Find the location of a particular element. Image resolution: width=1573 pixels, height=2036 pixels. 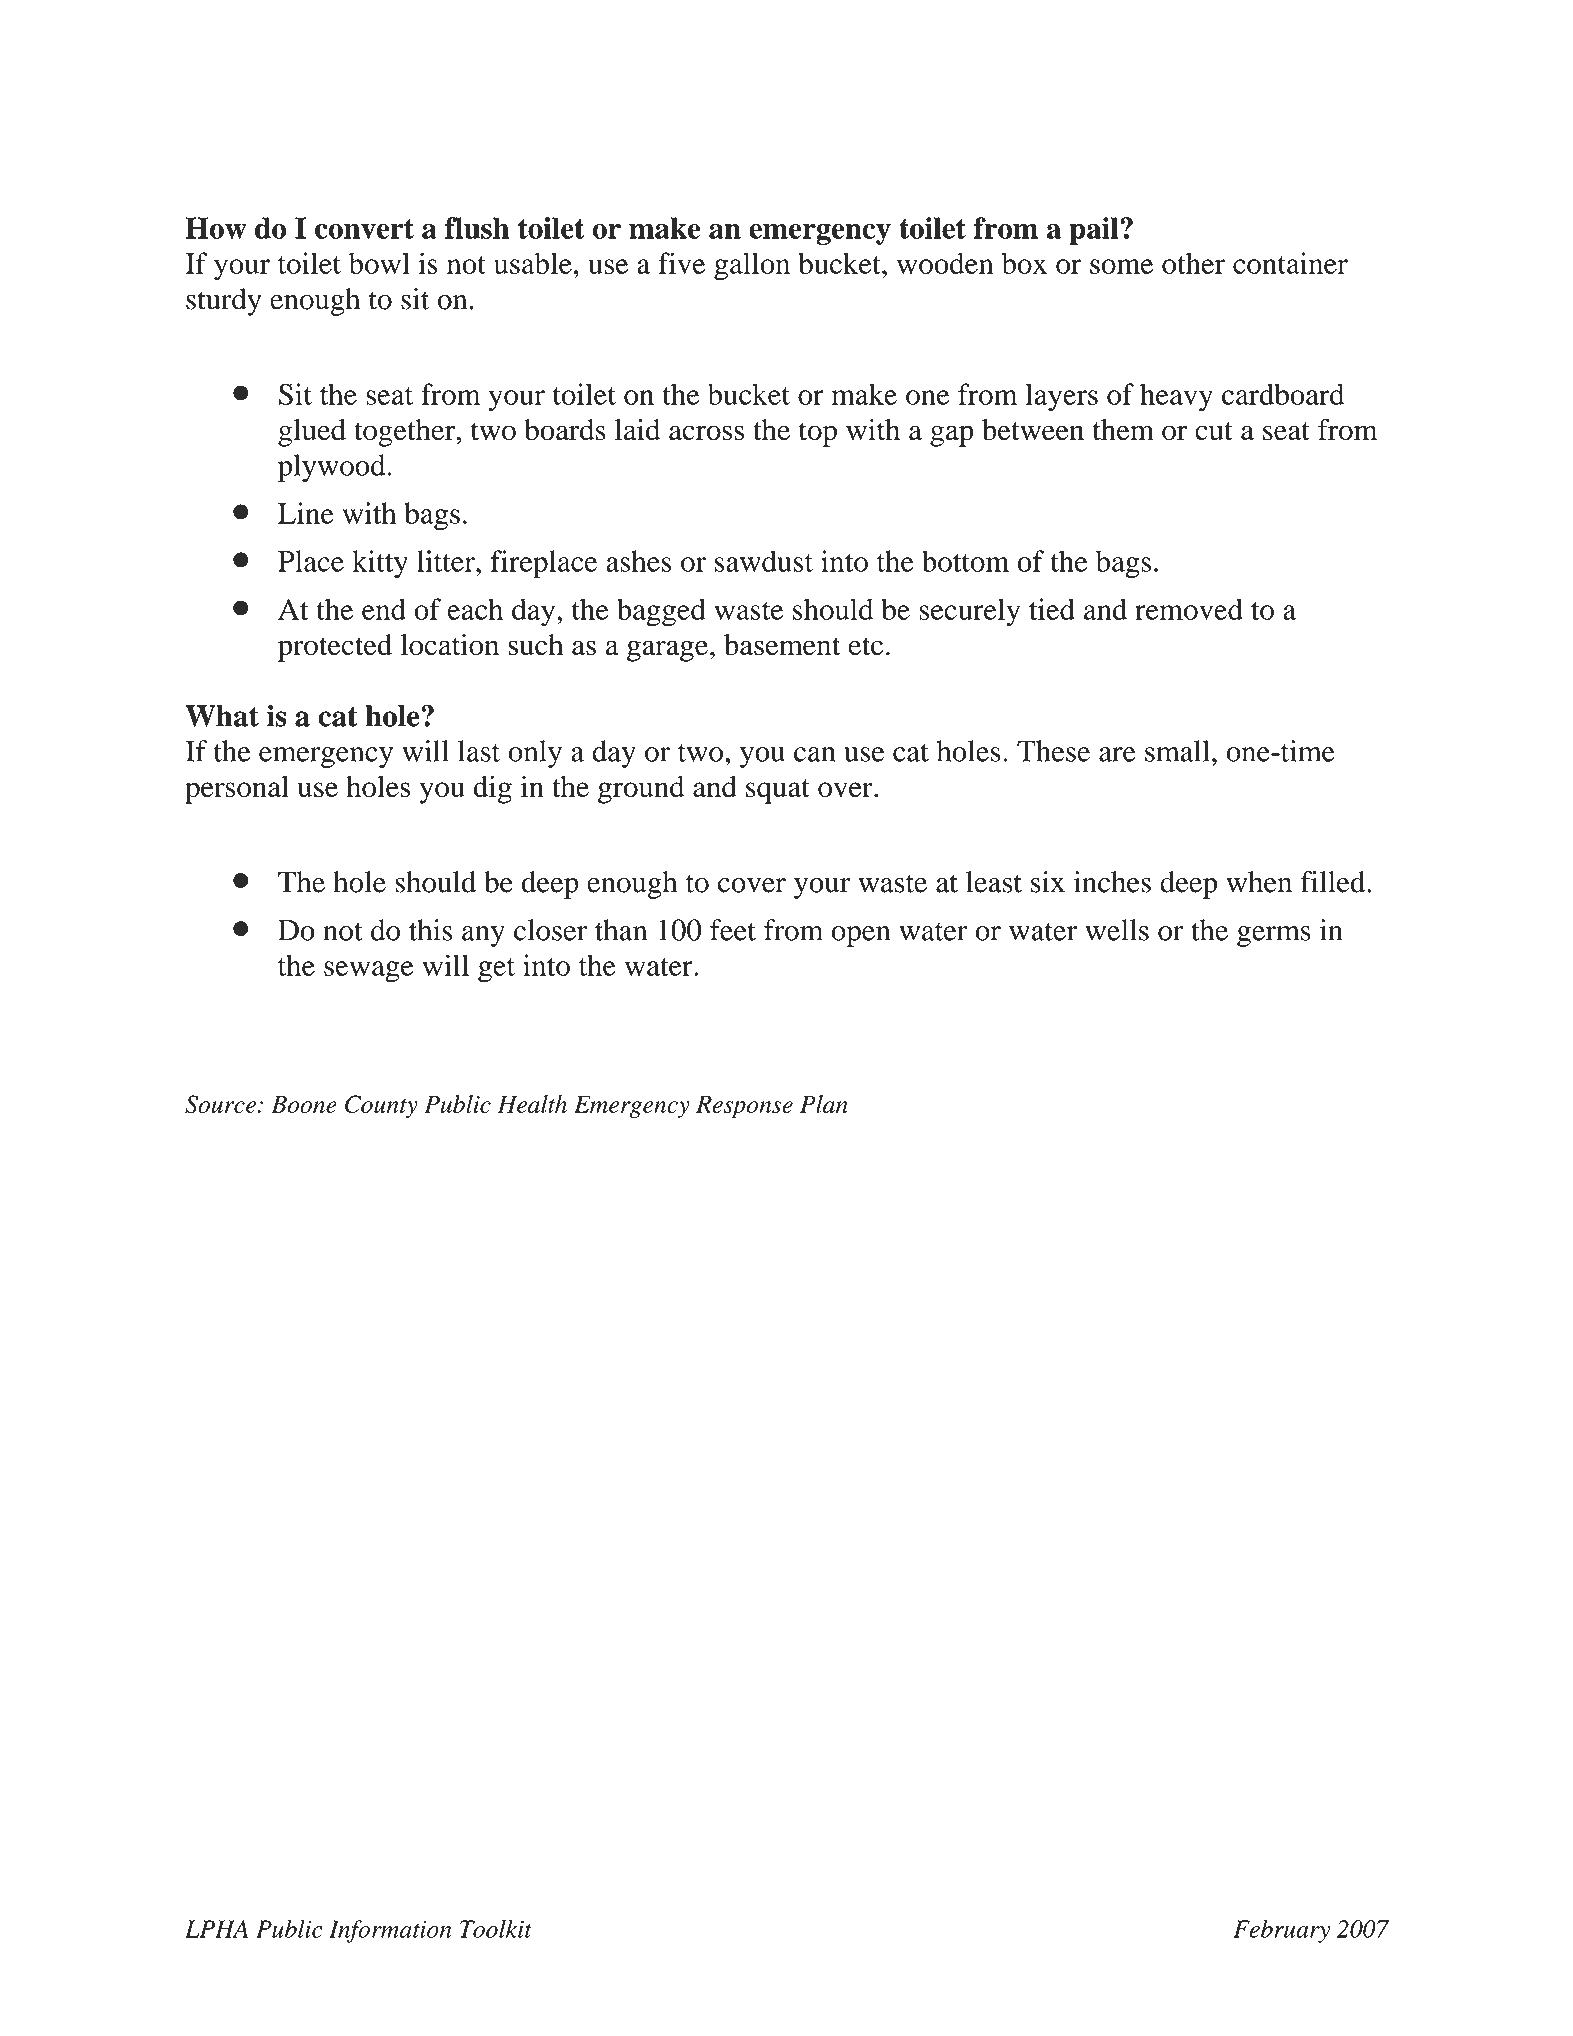

February is located at coordinates (1281, 1931).
